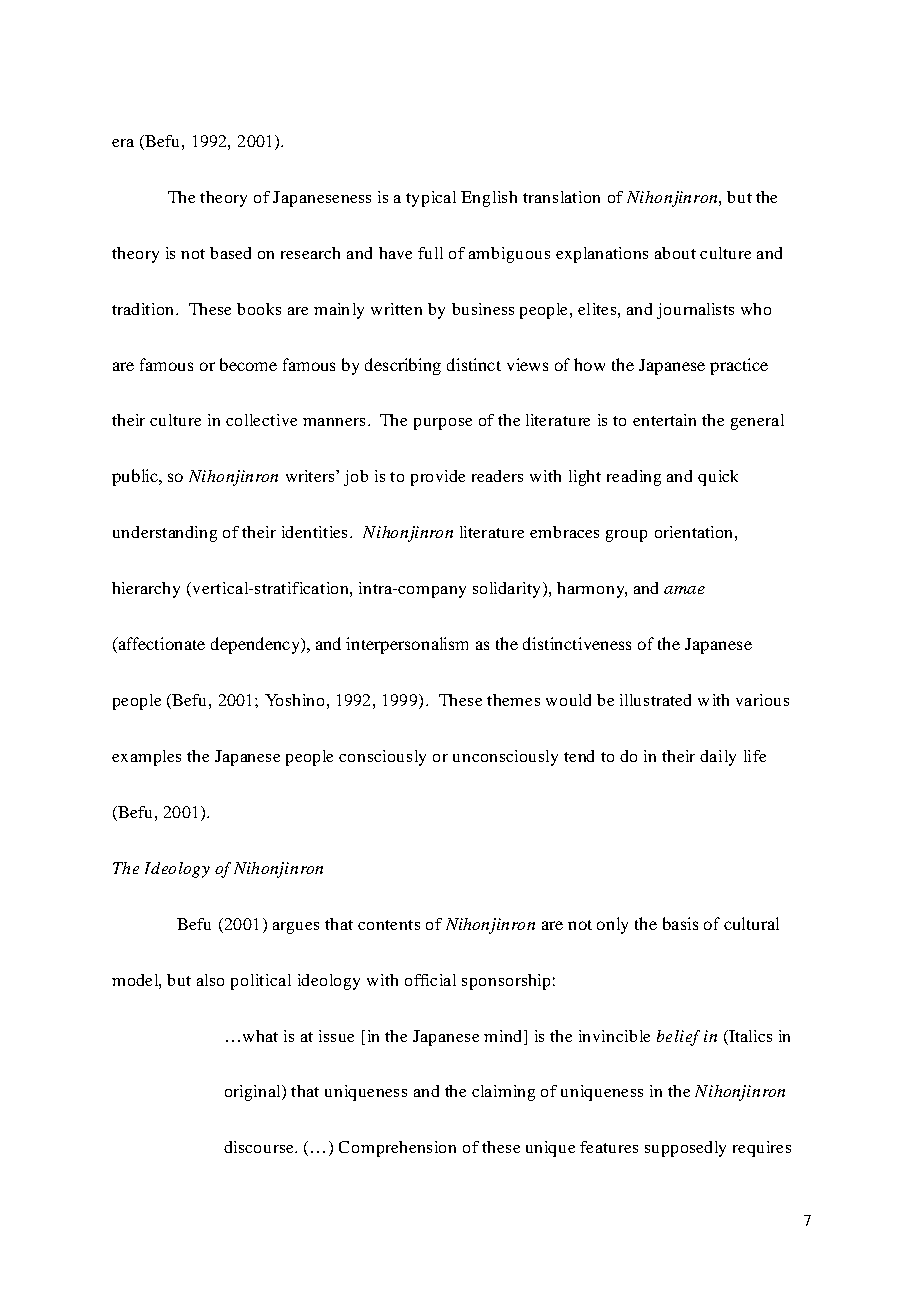  I want to click on typical, so click(431, 199).
